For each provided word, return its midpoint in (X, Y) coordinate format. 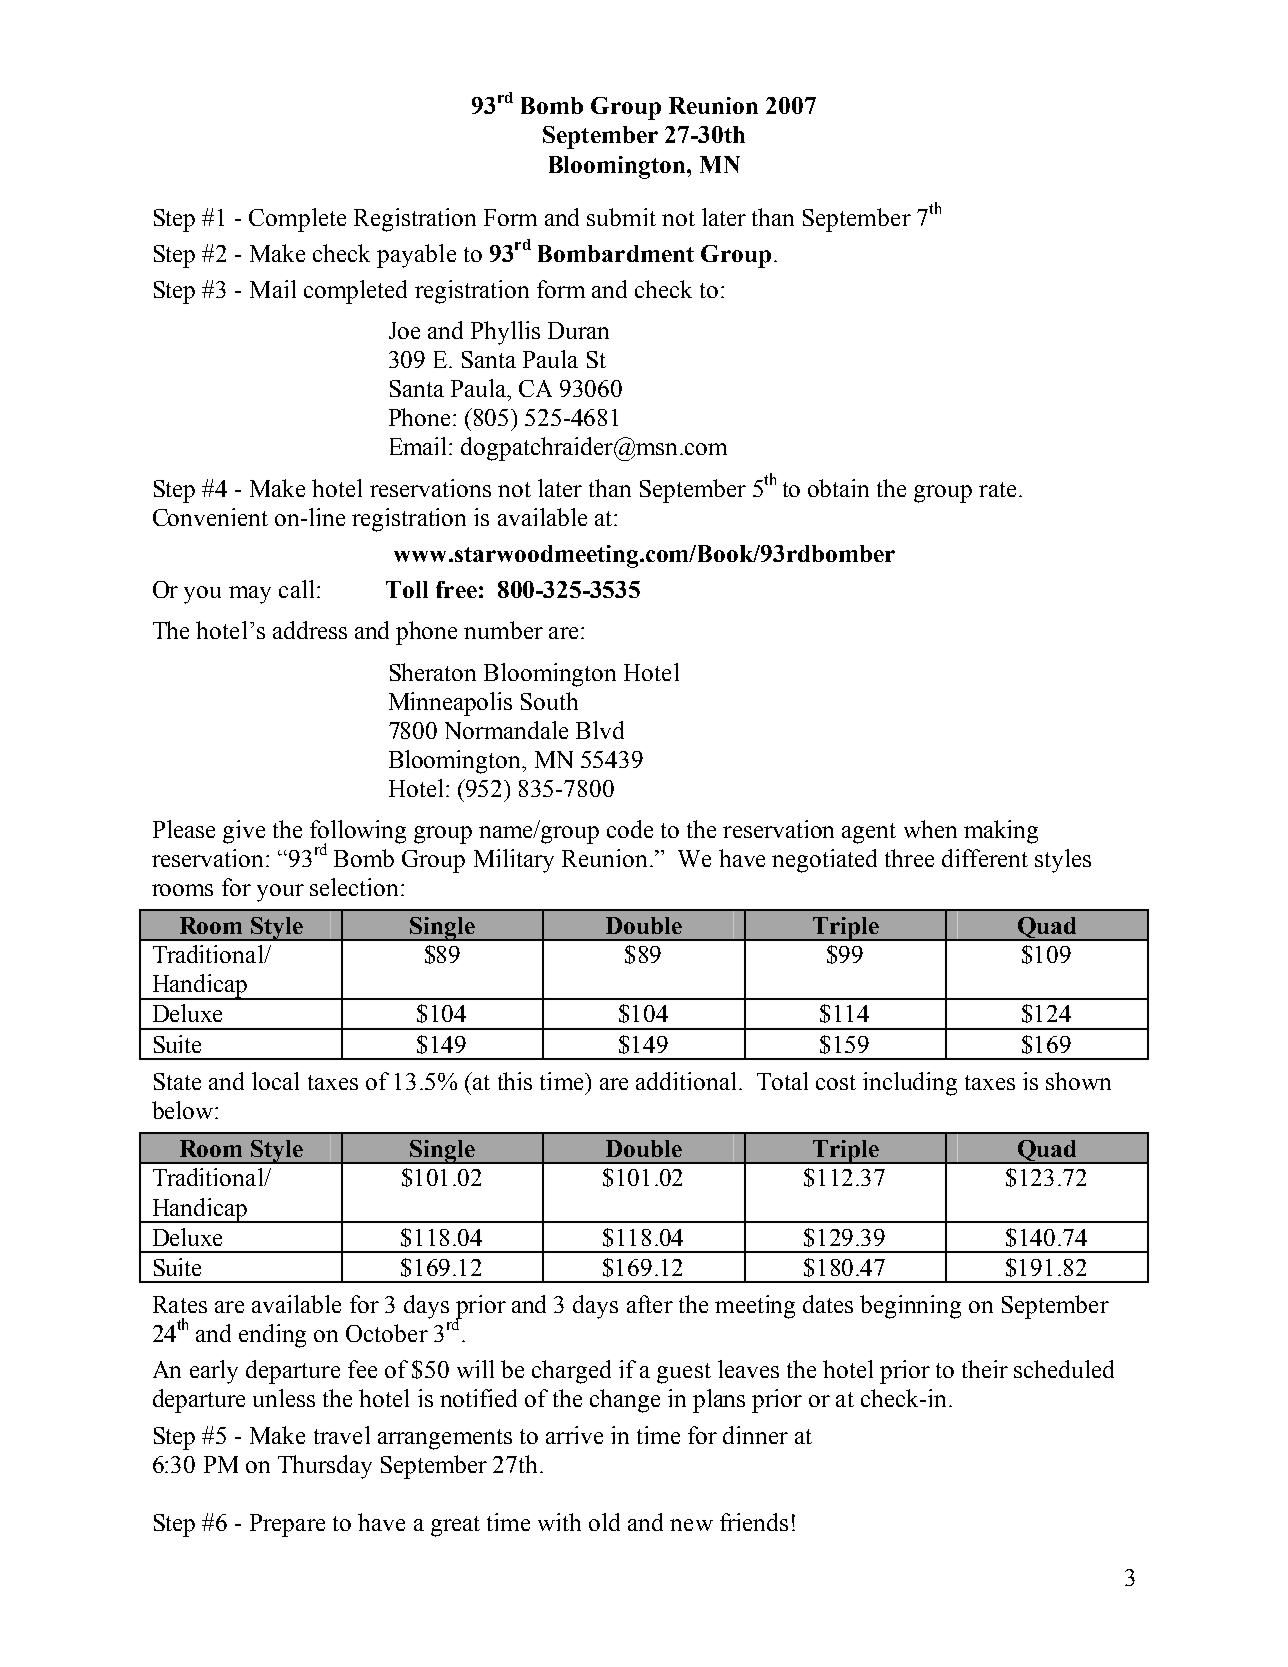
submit (621, 217)
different (985, 858)
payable (416, 256)
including (910, 1084)
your (280, 893)
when (930, 829)
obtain (838, 488)
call (296, 589)
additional (686, 1081)
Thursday (325, 1467)
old (604, 1522)
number (503, 630)
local (275, 1081)
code (630, 829)
